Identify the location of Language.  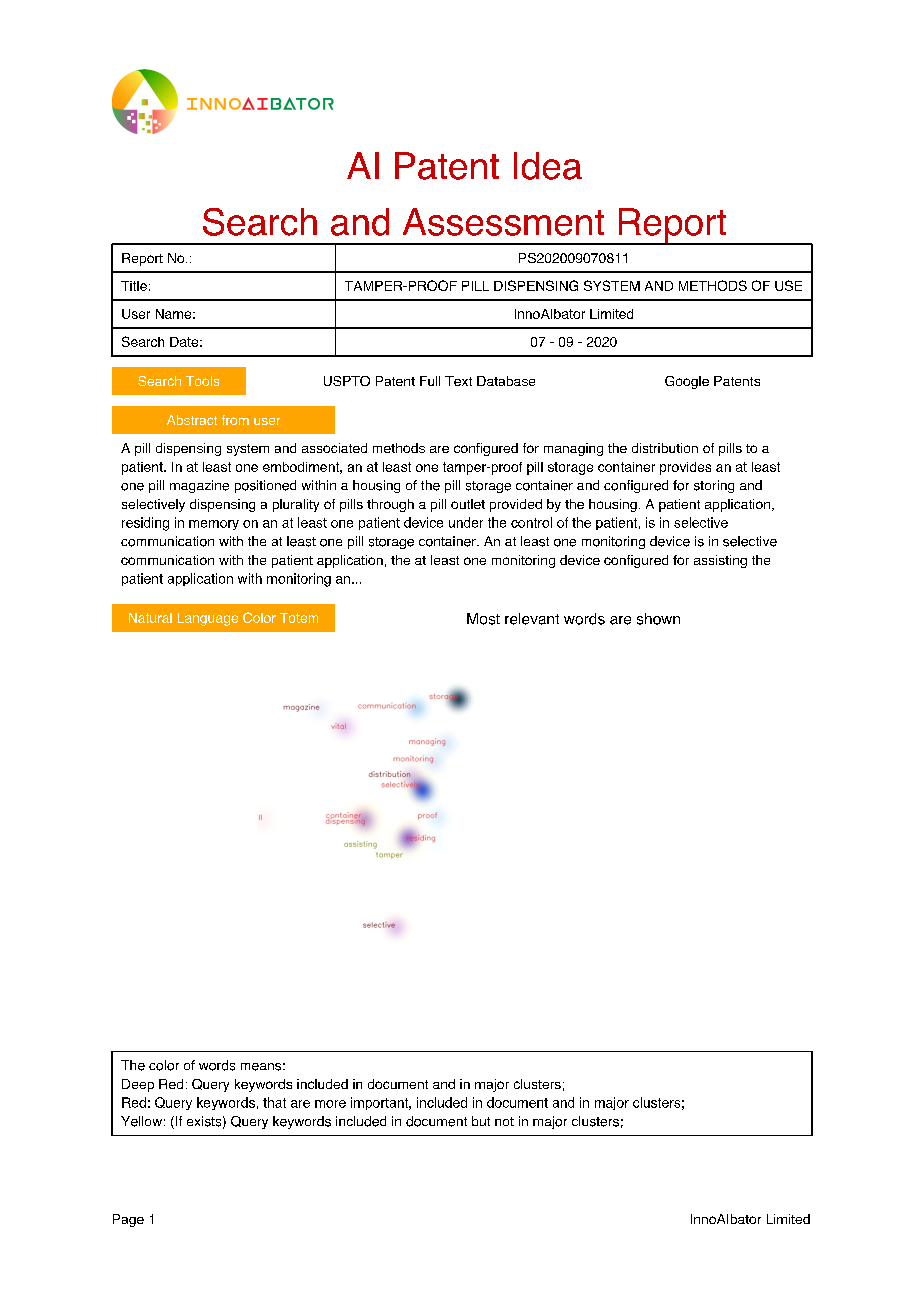
(208, 619).
